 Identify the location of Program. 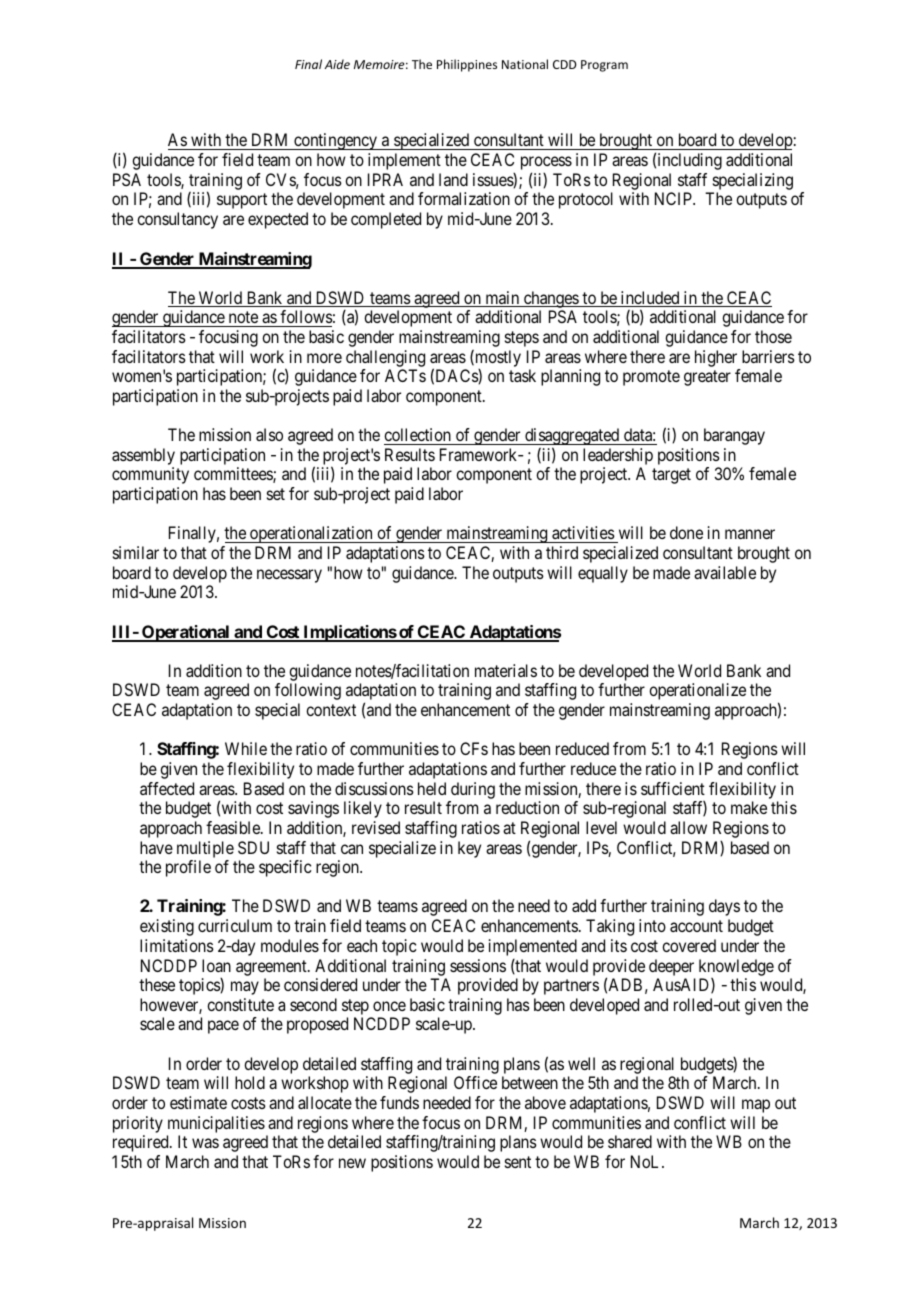
(604, 66).
